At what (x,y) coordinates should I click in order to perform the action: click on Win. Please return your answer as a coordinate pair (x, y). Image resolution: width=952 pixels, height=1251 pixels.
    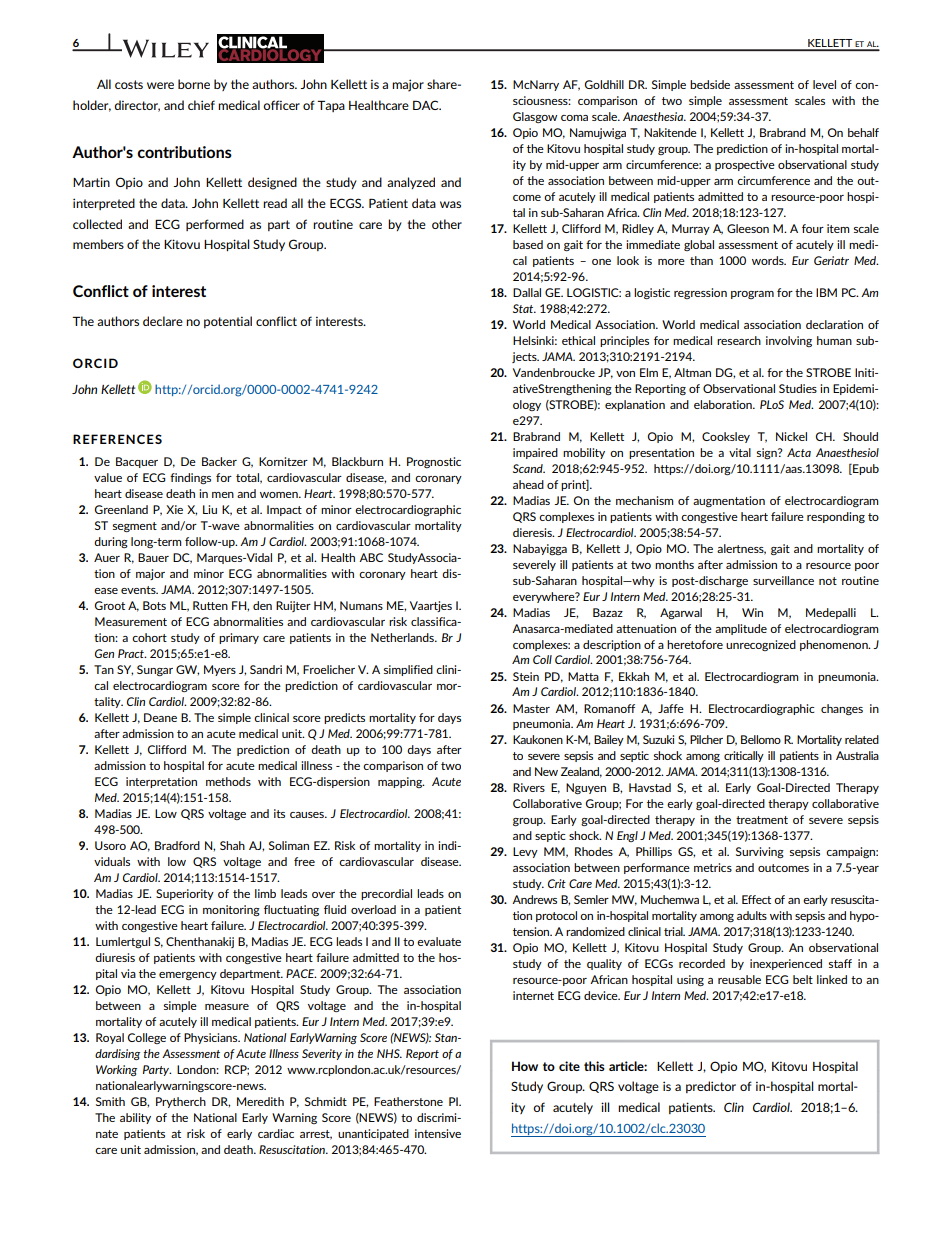
    Looking at the image, I should click on (752, 612).
